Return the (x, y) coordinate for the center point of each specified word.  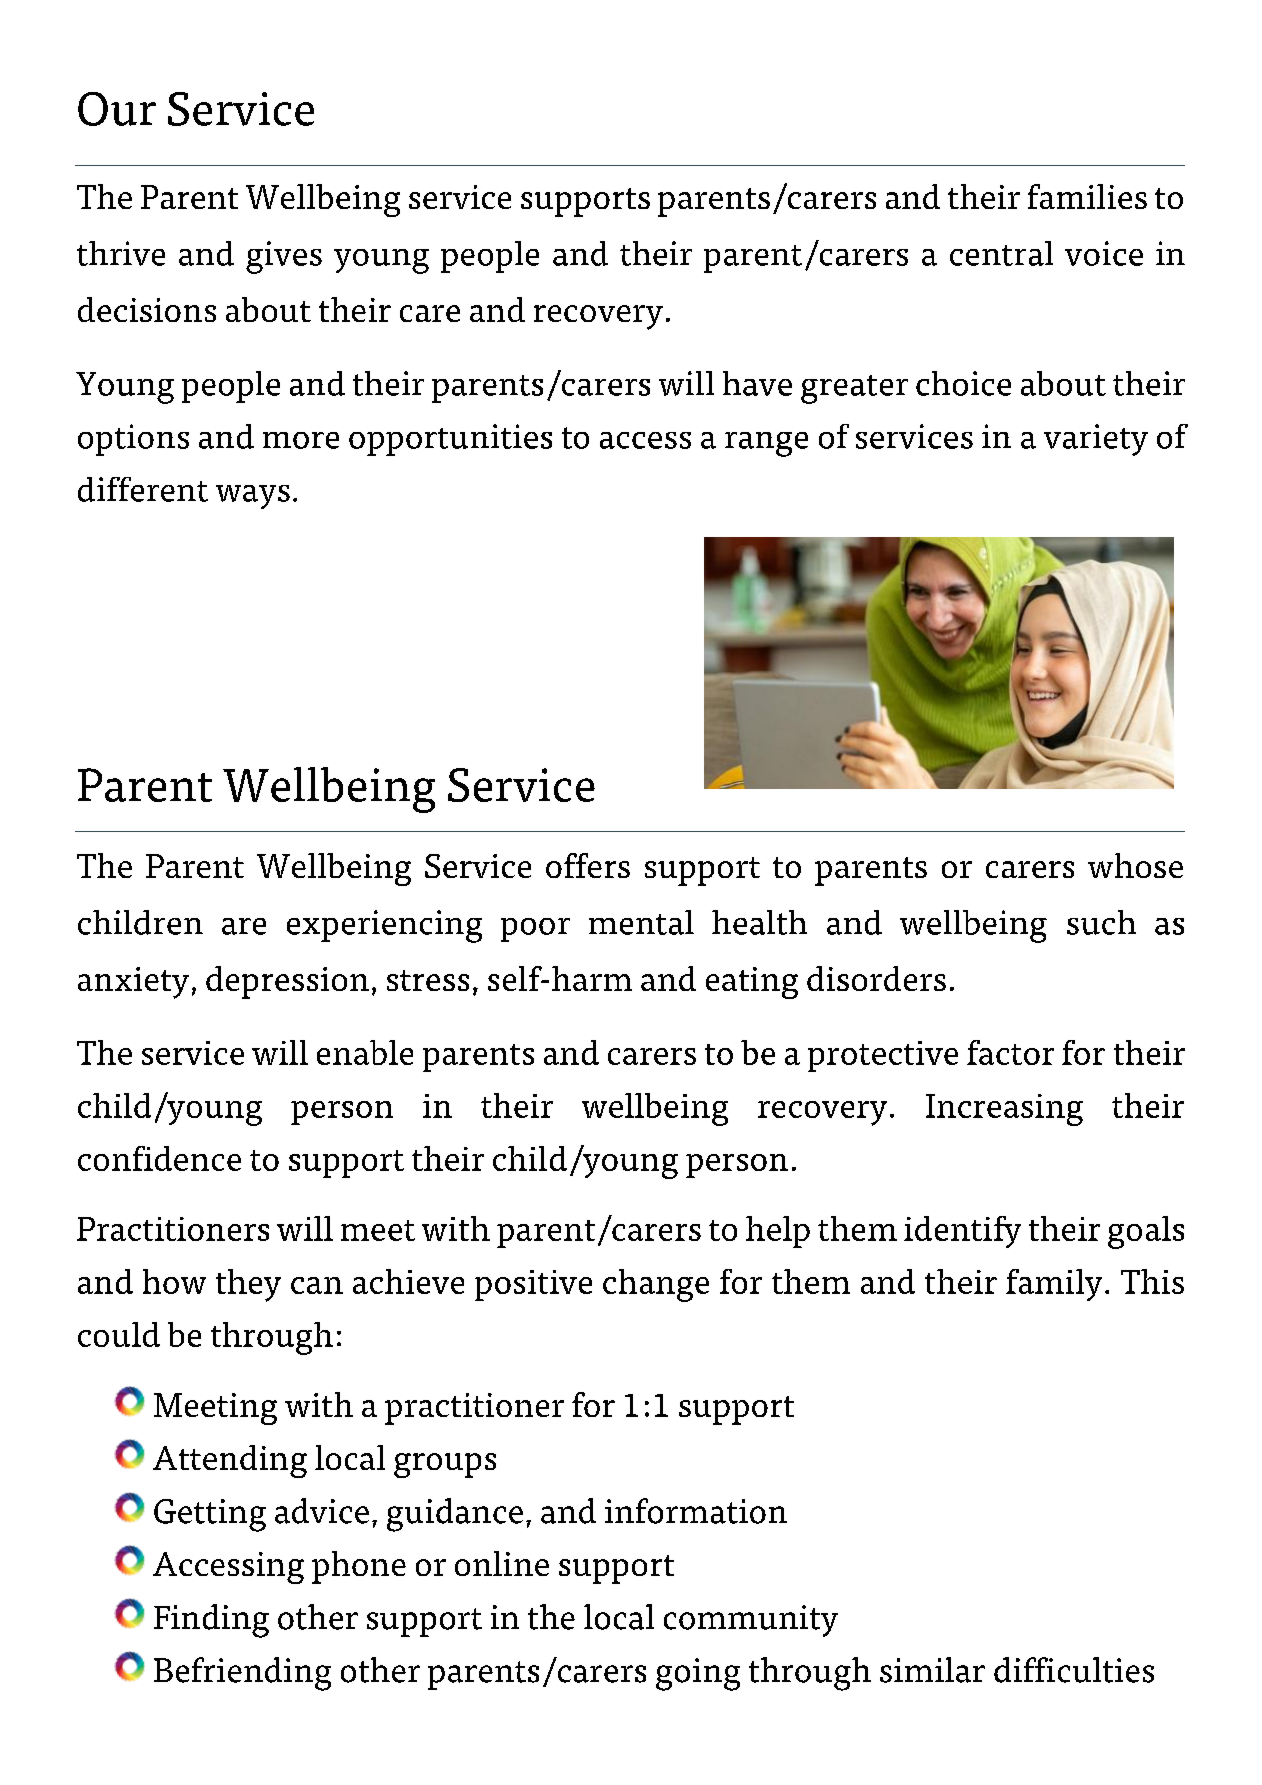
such (1101, 922)
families (1087, 196)
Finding (211, 1621)
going (698, 1674)
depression (287, 982)
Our (117, 109)
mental (641, 922)
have (757, 383)
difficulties (1074, 1670)
